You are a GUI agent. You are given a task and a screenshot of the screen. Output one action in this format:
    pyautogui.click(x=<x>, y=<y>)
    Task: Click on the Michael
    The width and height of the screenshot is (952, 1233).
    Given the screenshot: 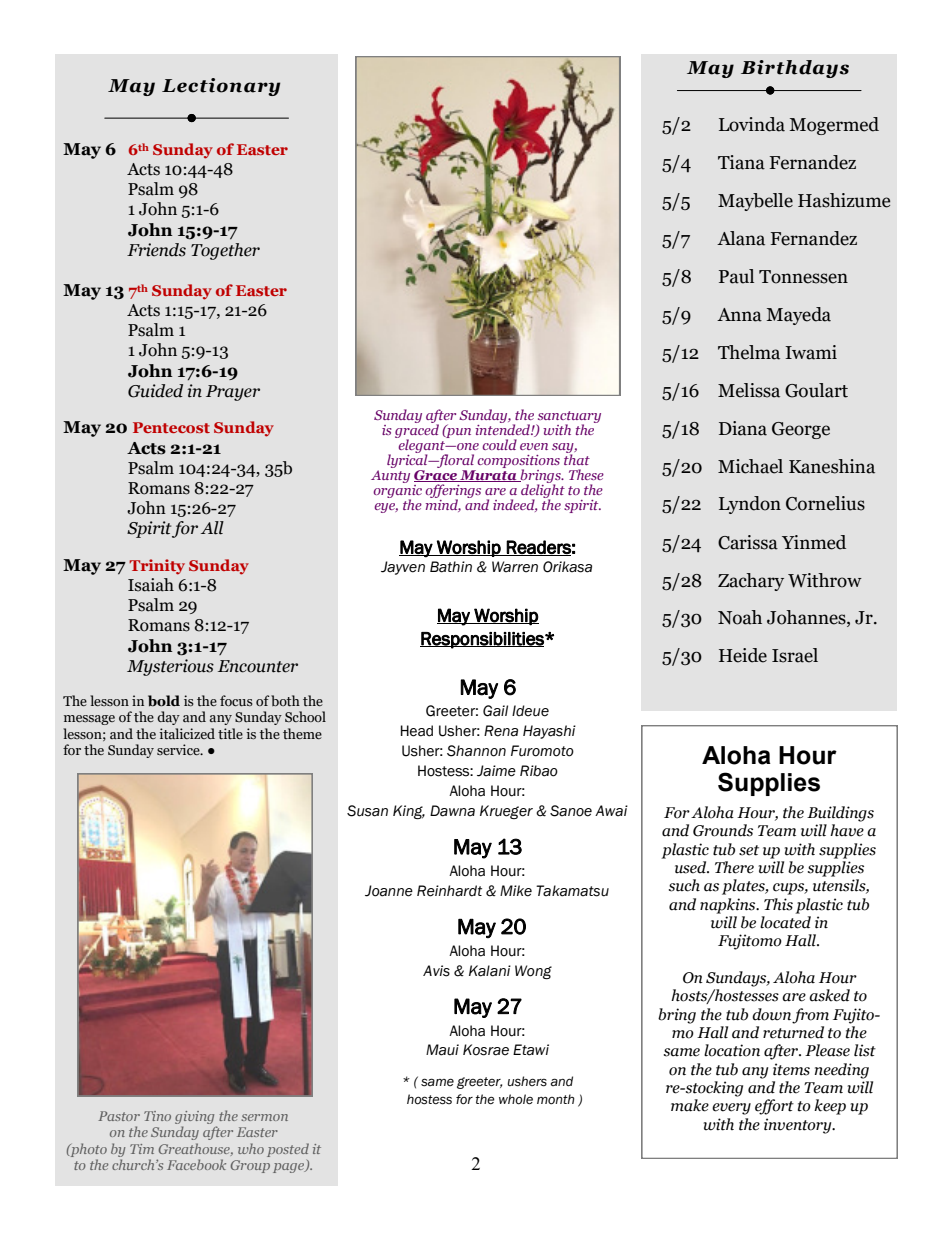 What is the action you would take?
    pyautogui.click(x=750, y=466)
